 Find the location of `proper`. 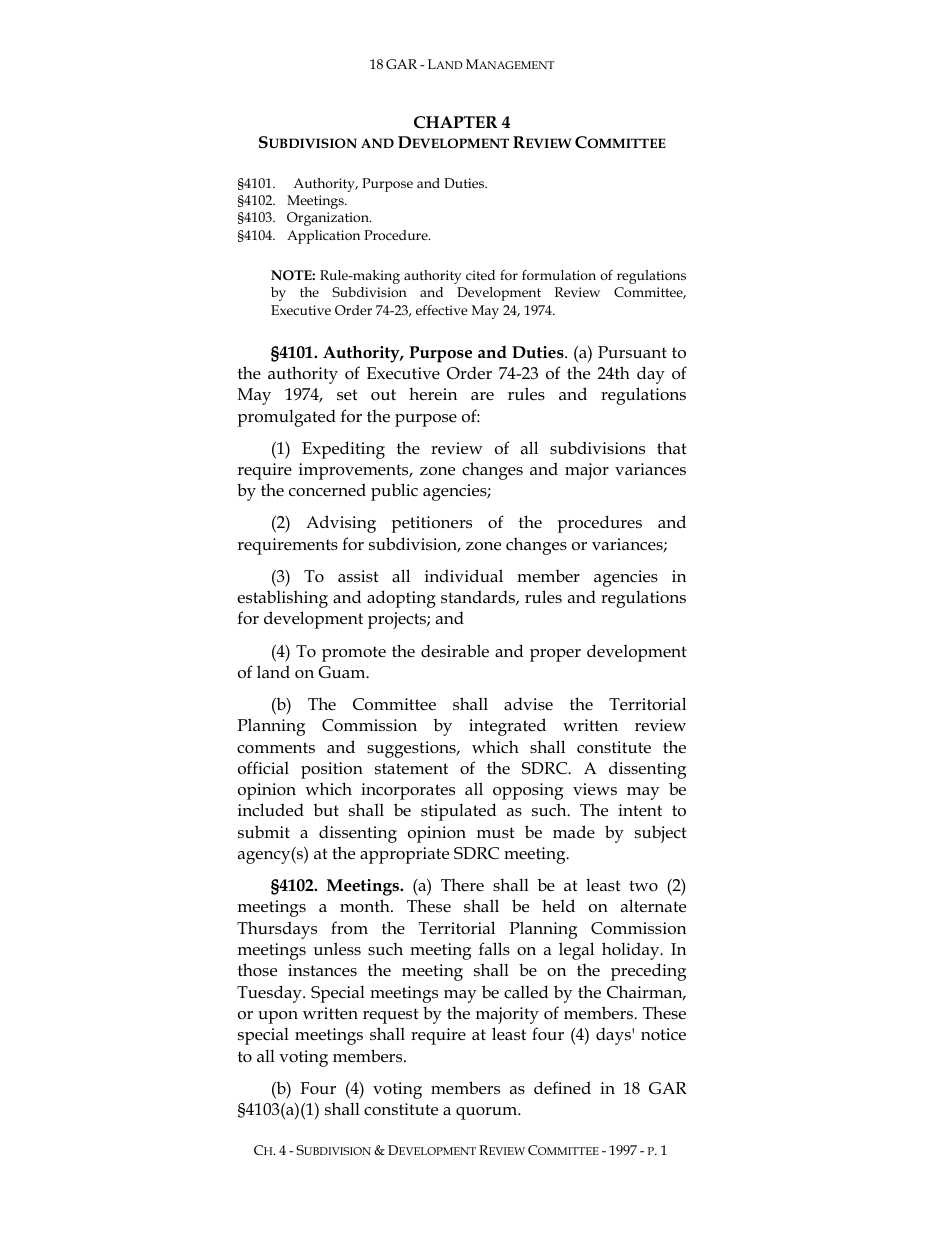

proper is located at coordinates (555, 655).
